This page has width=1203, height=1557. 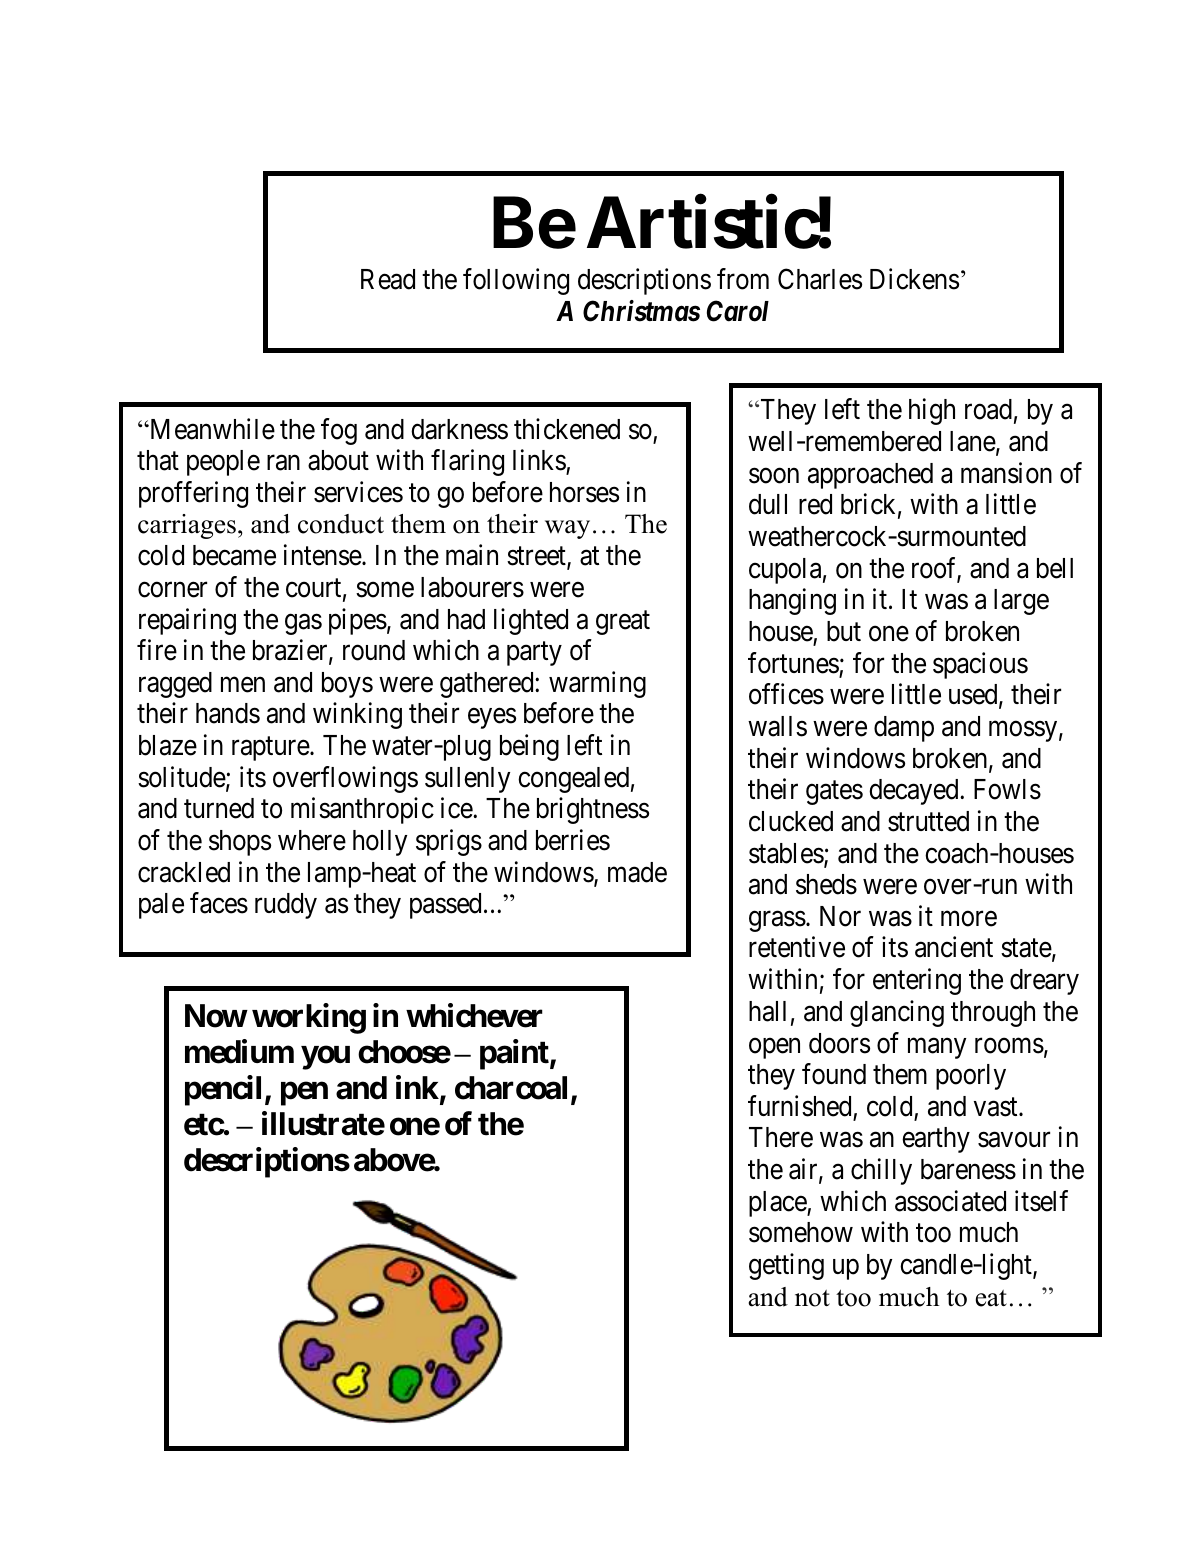 What do you see at coordinates (623, 623) in the page?
I see `great` at bounding box center [623, 623].
